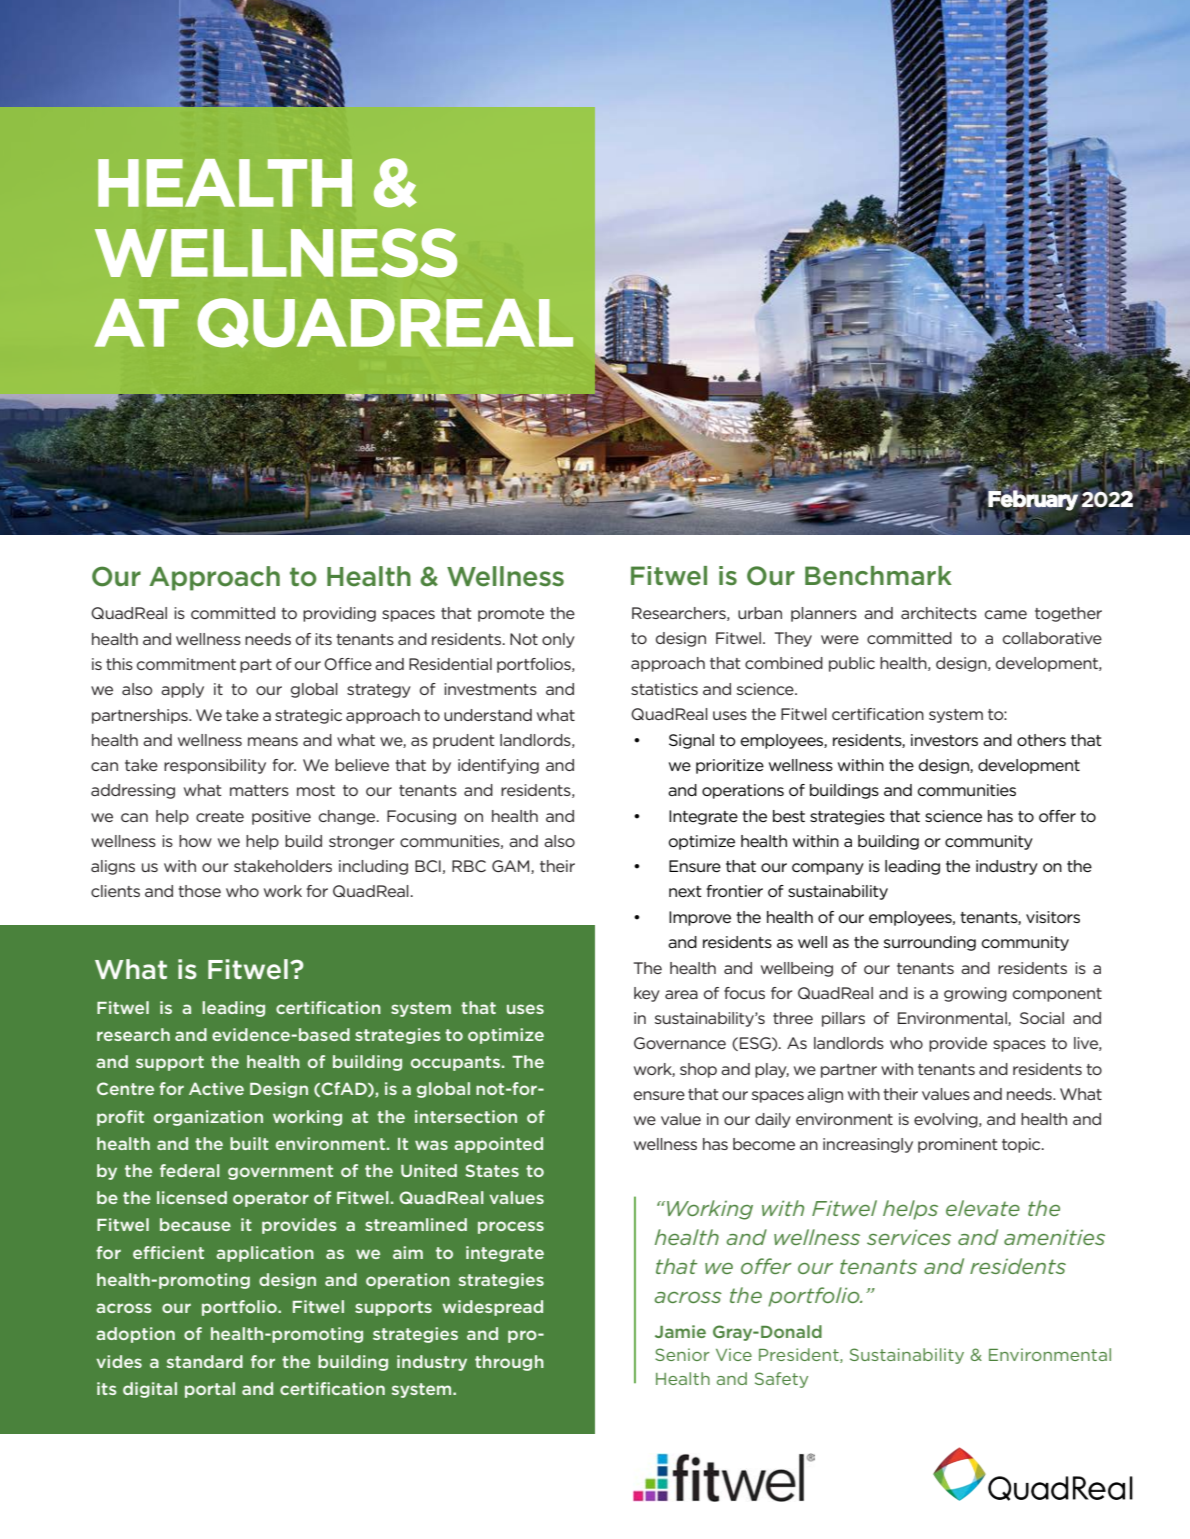 This screenshot has width=1190, height=1539. Describe the element at coordinates (647, 994) in the screenshot. I see `key` at that location.
